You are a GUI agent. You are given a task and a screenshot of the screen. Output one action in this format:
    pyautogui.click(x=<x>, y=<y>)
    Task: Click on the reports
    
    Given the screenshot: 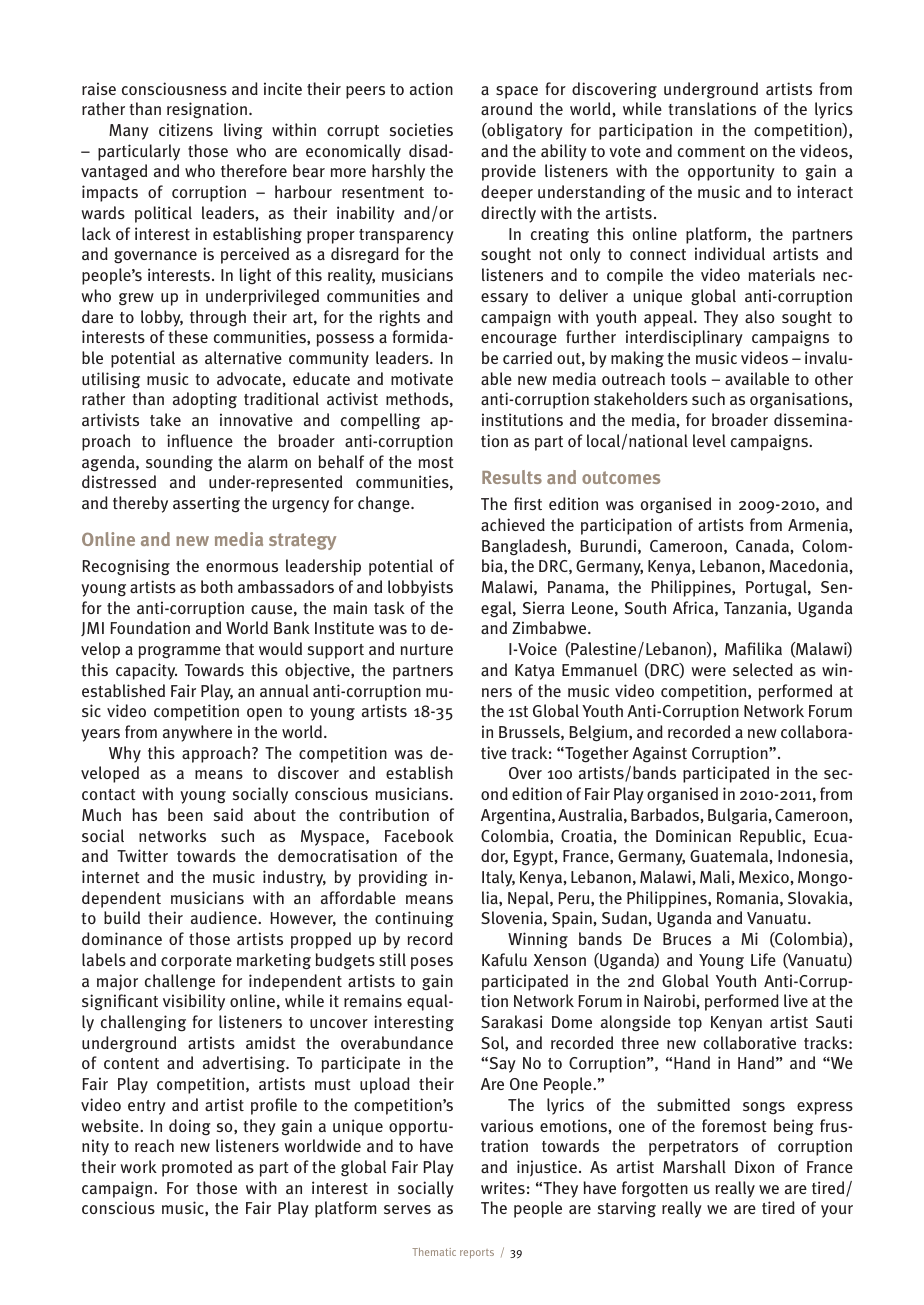 What is the action you would take?
    pyautogui.click(x=477, y=1253)
